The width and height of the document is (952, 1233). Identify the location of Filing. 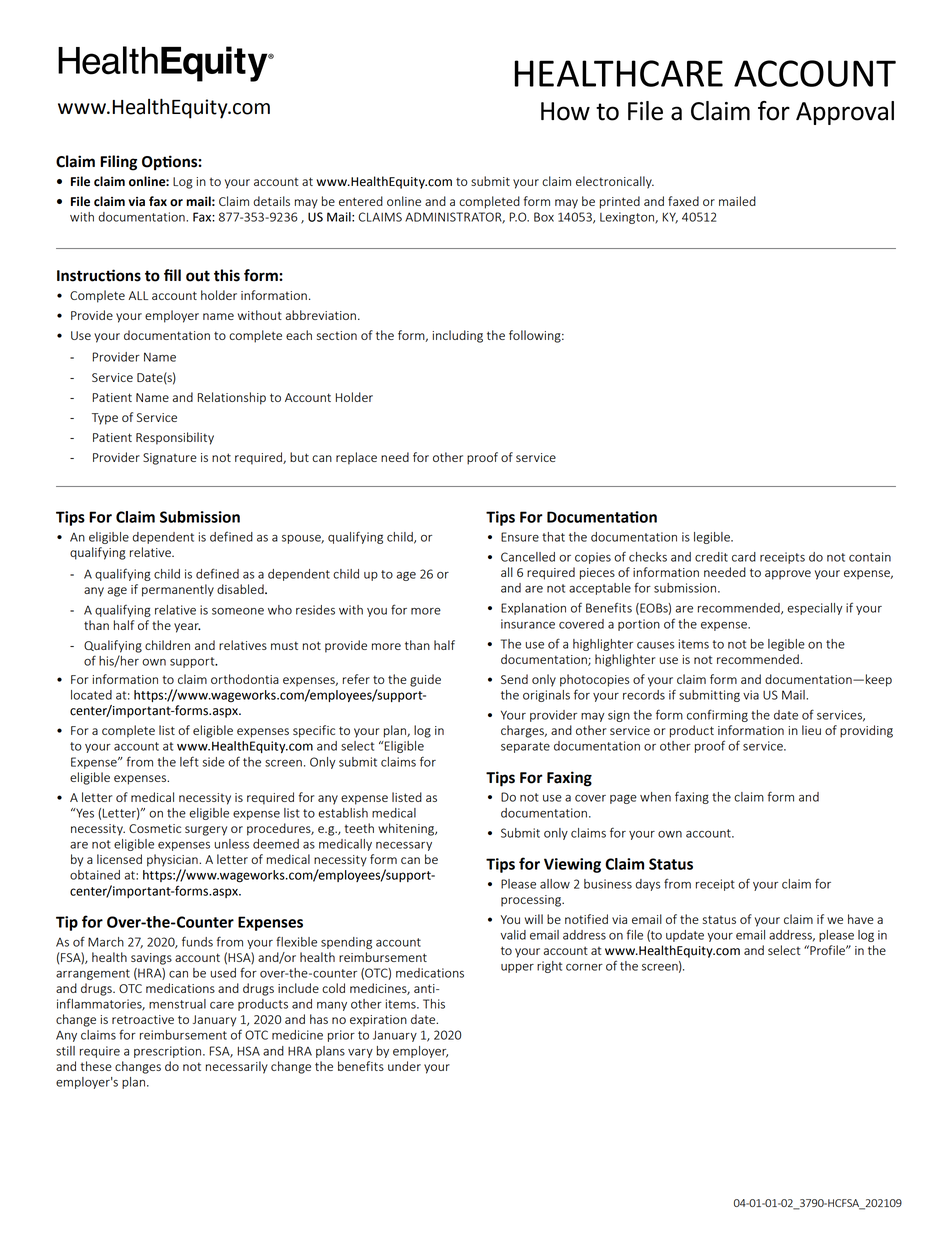
(118, 163).
